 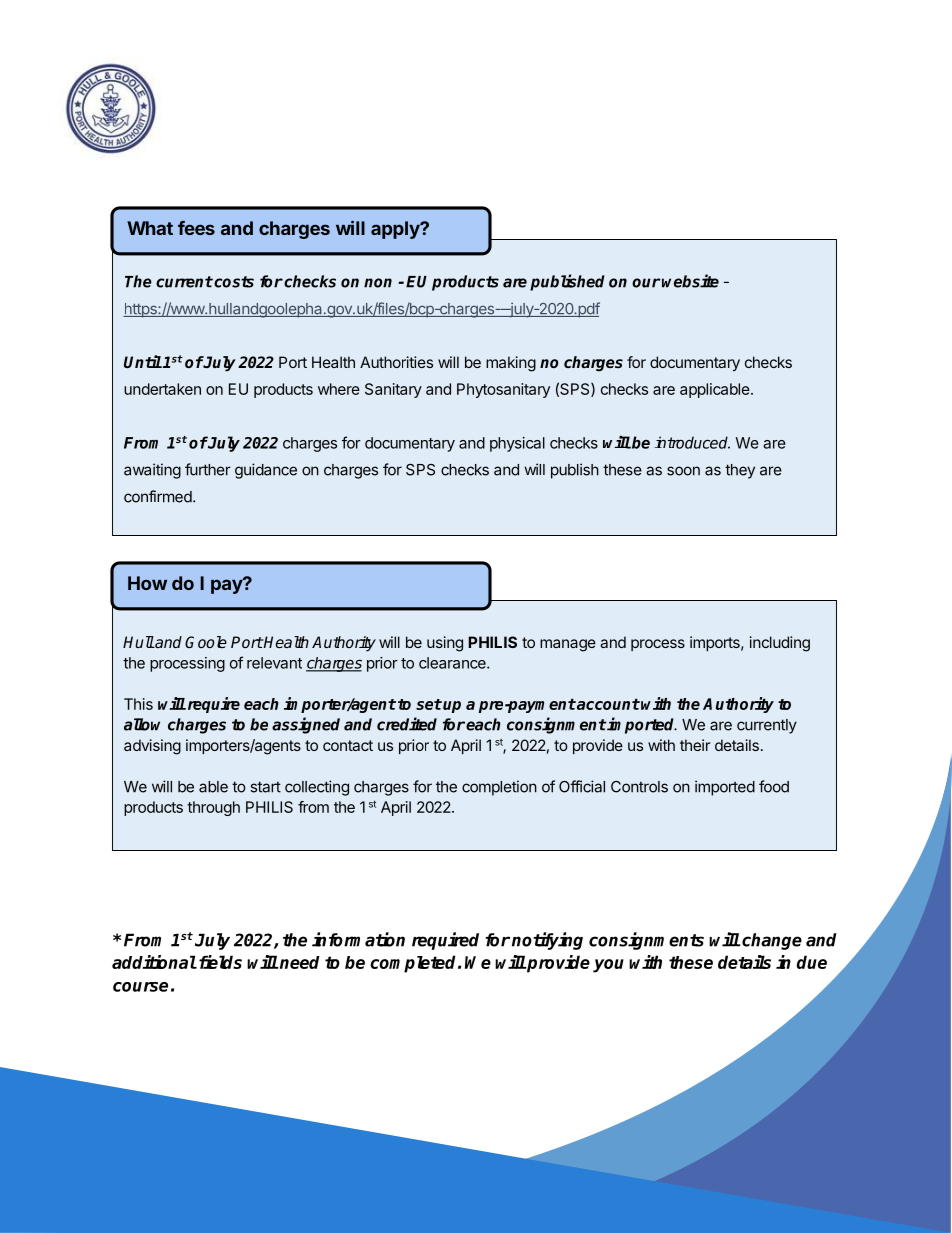 What do you see at coordinates (690, 281) in the document?
I see `website` at bounding box center [690, 281].
